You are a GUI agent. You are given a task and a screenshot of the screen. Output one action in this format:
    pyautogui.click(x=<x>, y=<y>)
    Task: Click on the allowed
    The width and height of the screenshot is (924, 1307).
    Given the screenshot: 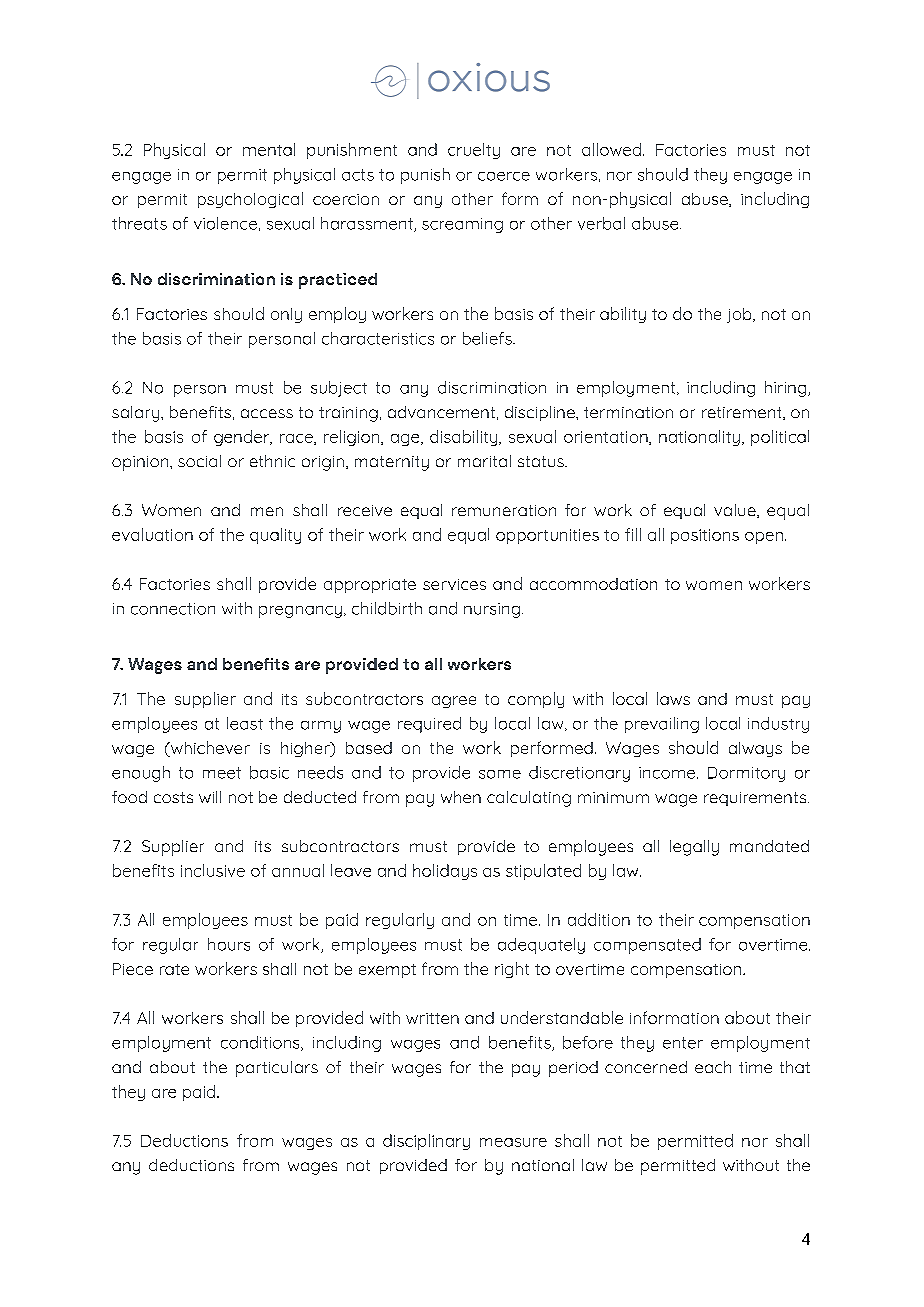 What is the action you would take?
    pyautogui.click(x=611, y=149)
